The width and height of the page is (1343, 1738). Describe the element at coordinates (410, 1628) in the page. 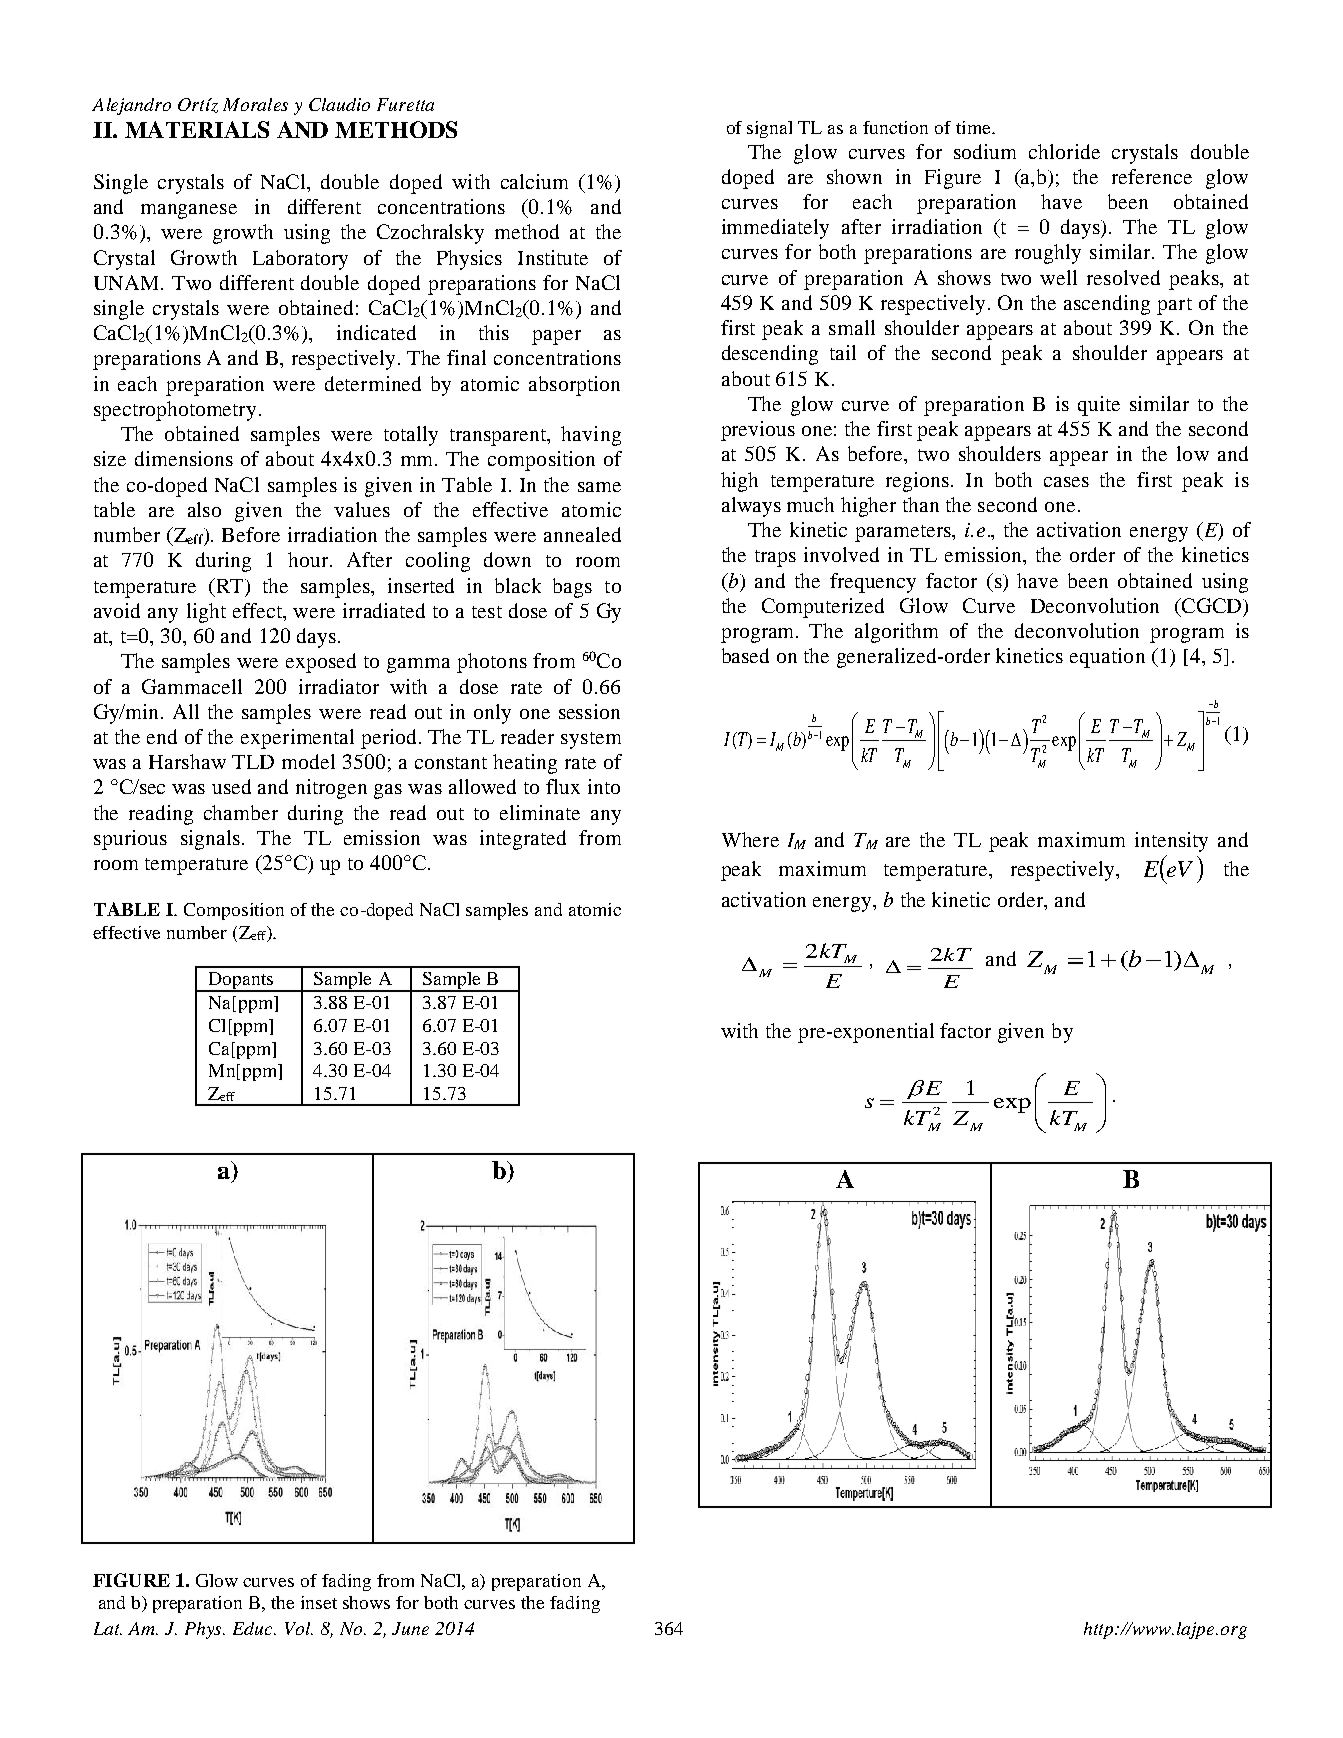

I see `June` at that location.
